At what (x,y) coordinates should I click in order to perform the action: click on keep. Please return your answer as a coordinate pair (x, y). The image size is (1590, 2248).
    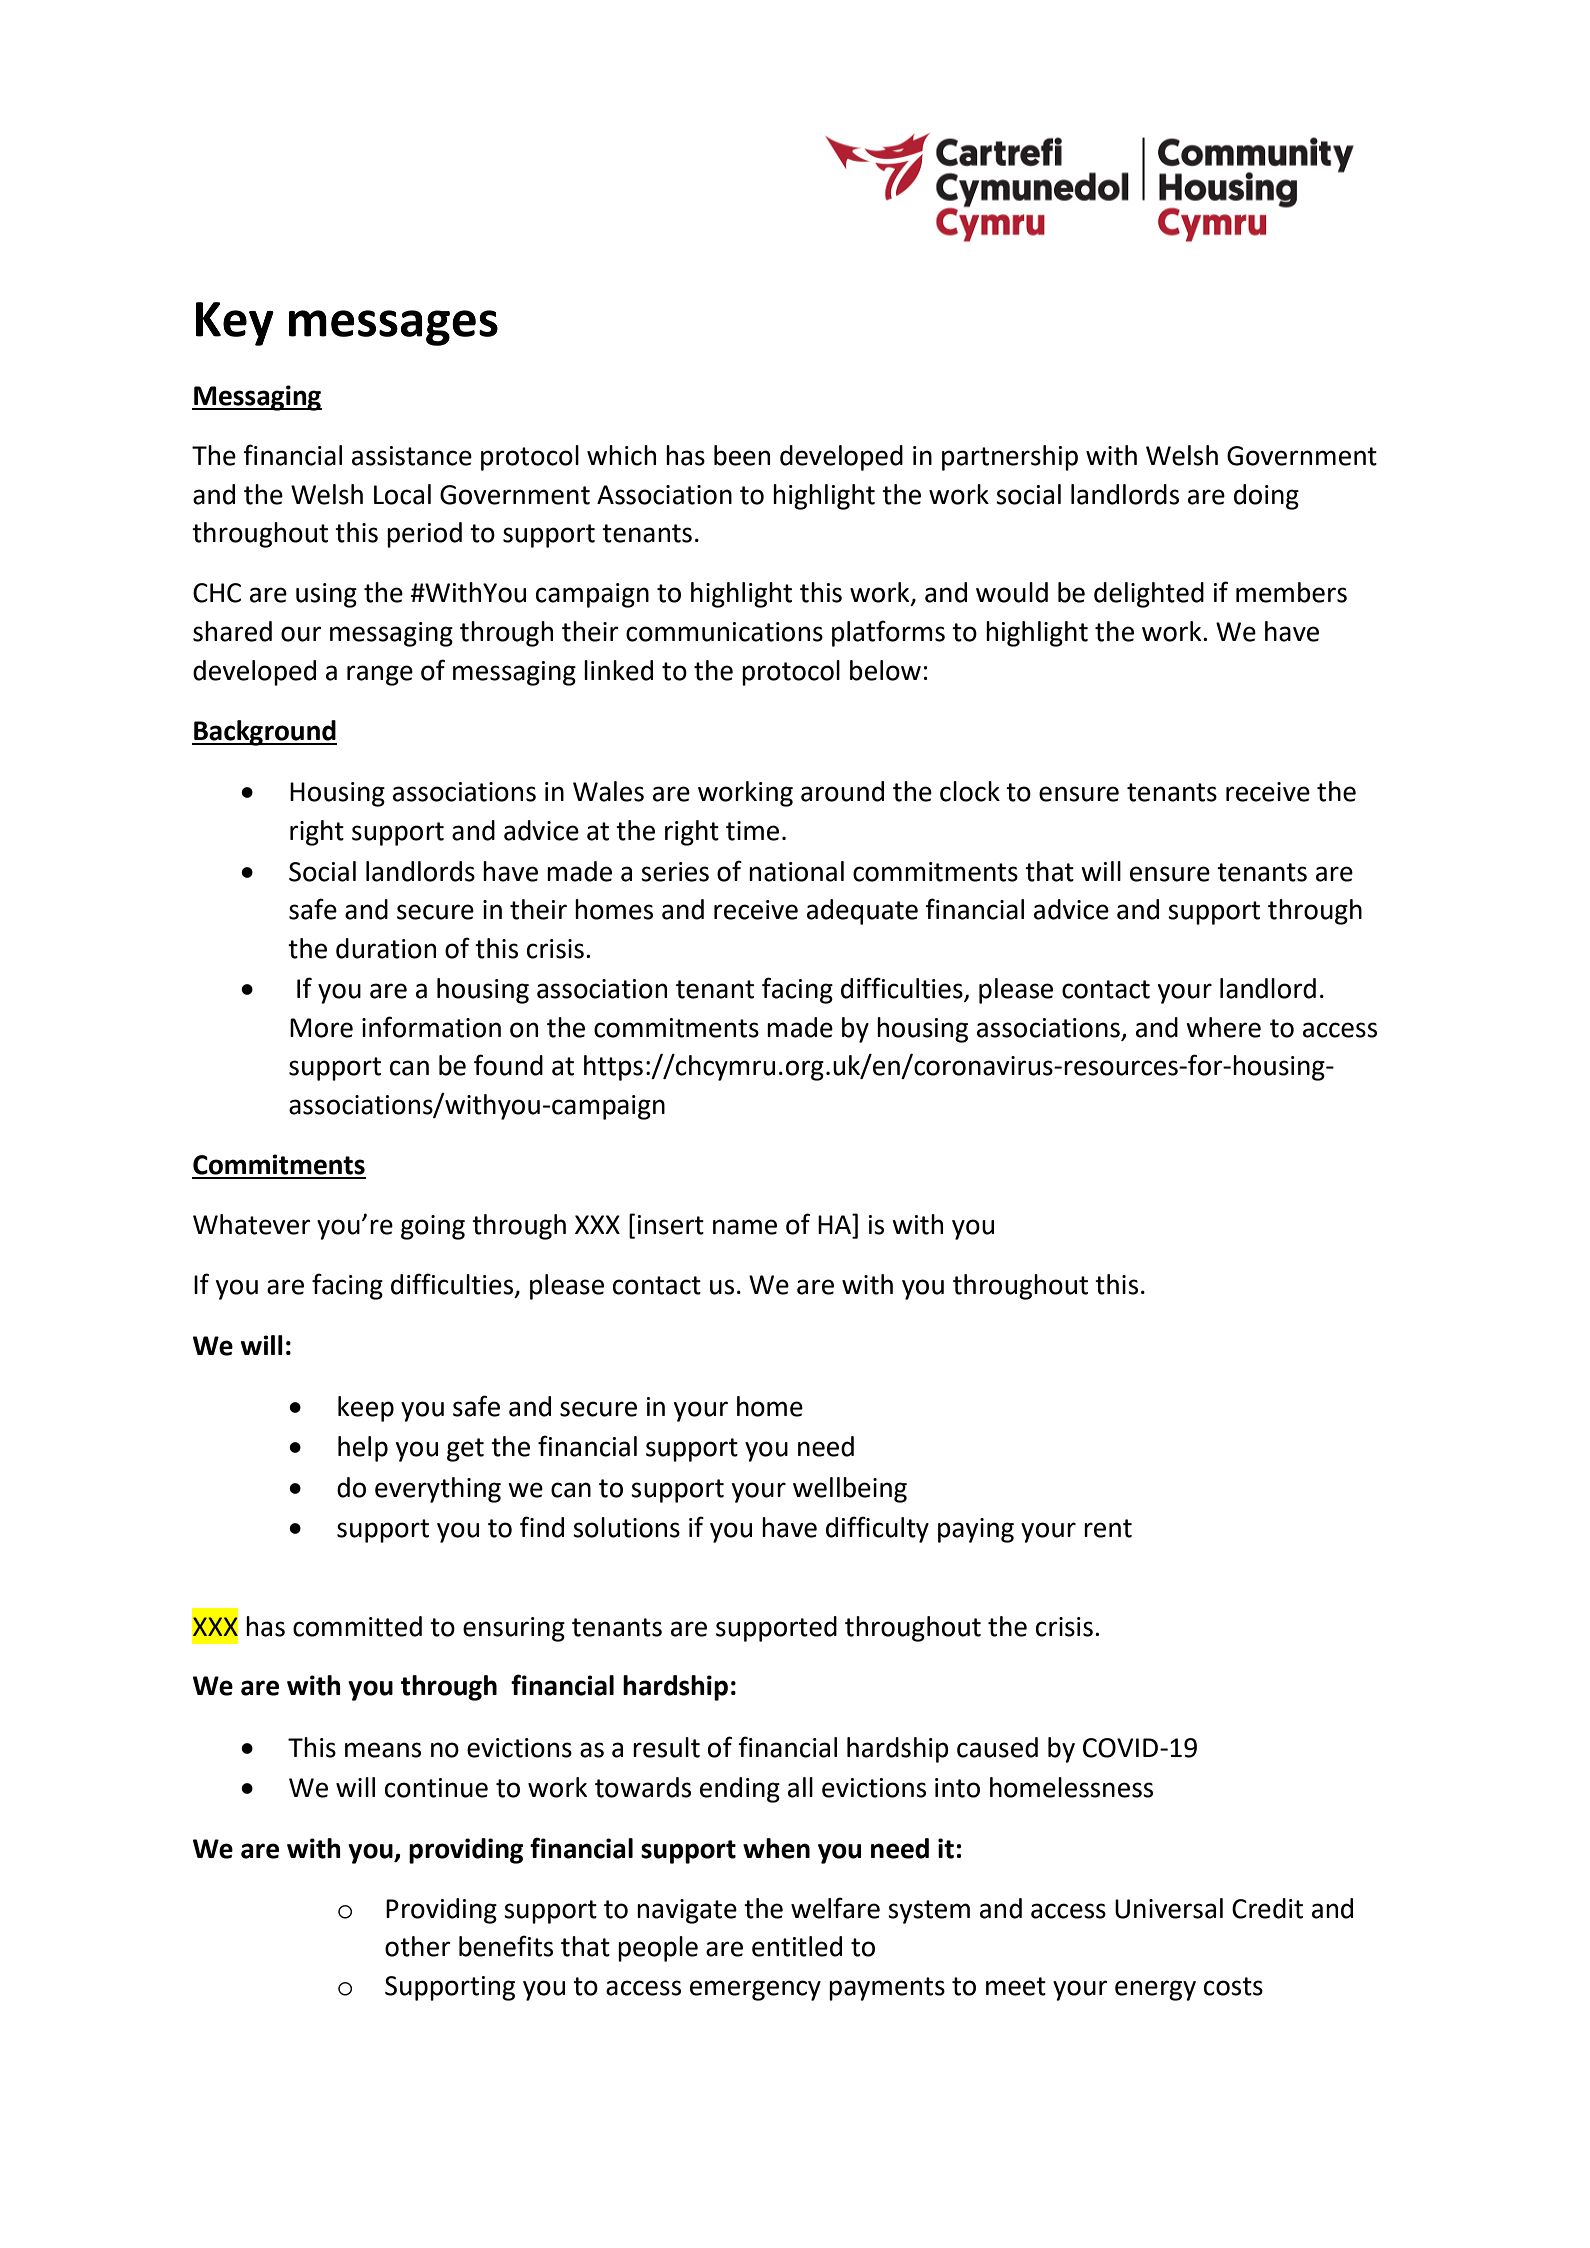
    Looking at the image, I should click on (366, 1409).
